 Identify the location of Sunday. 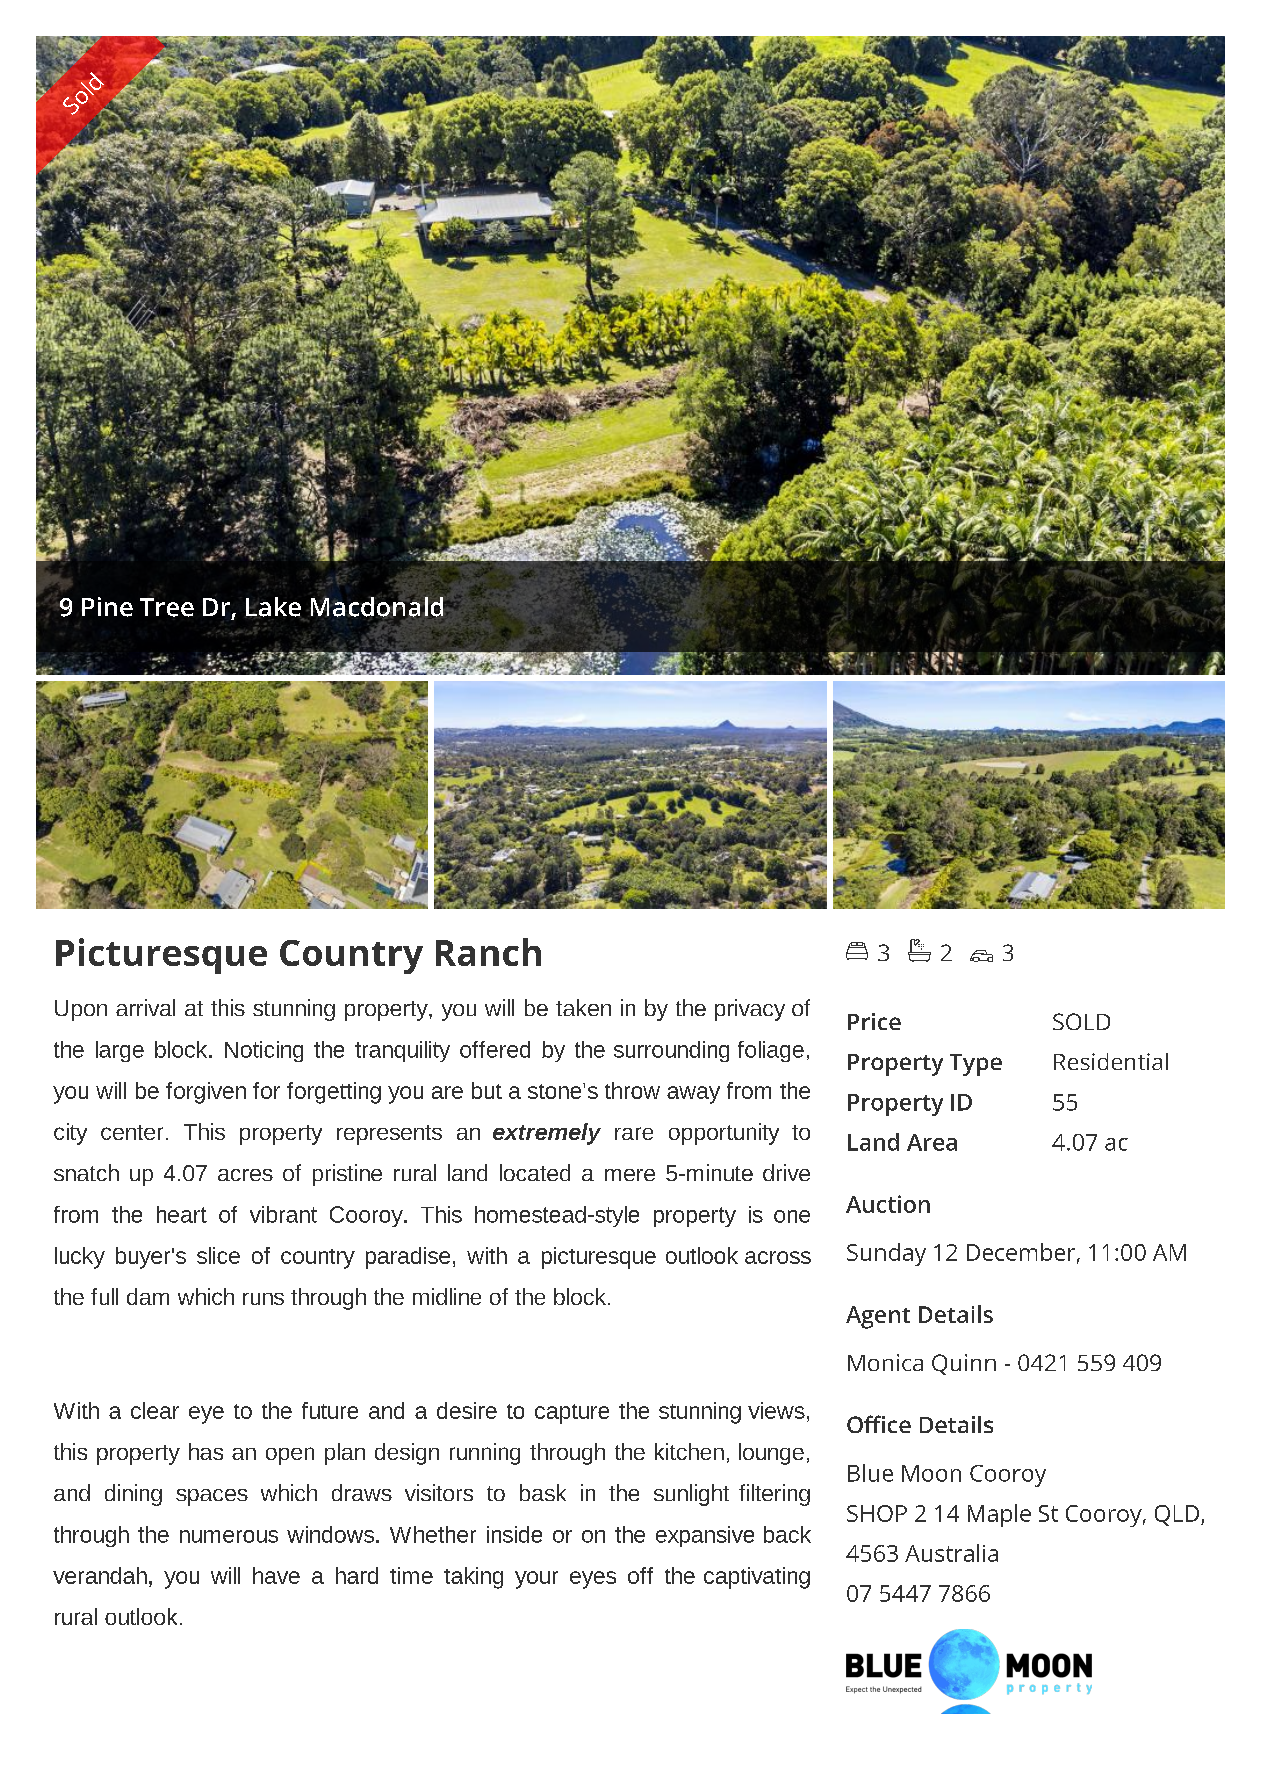
(886, 1254).
